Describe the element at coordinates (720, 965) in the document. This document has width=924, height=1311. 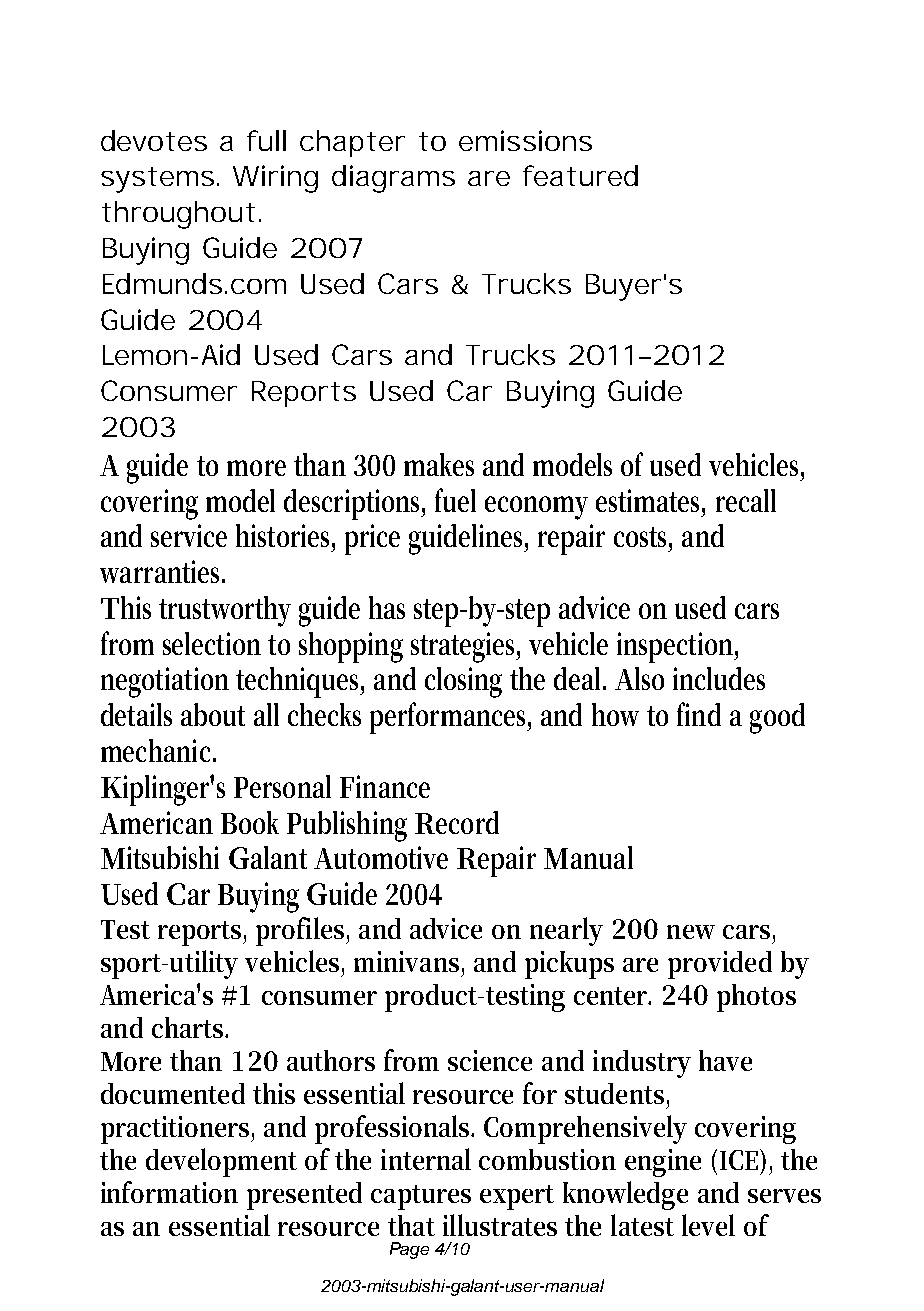
I see `provided` at that location.
